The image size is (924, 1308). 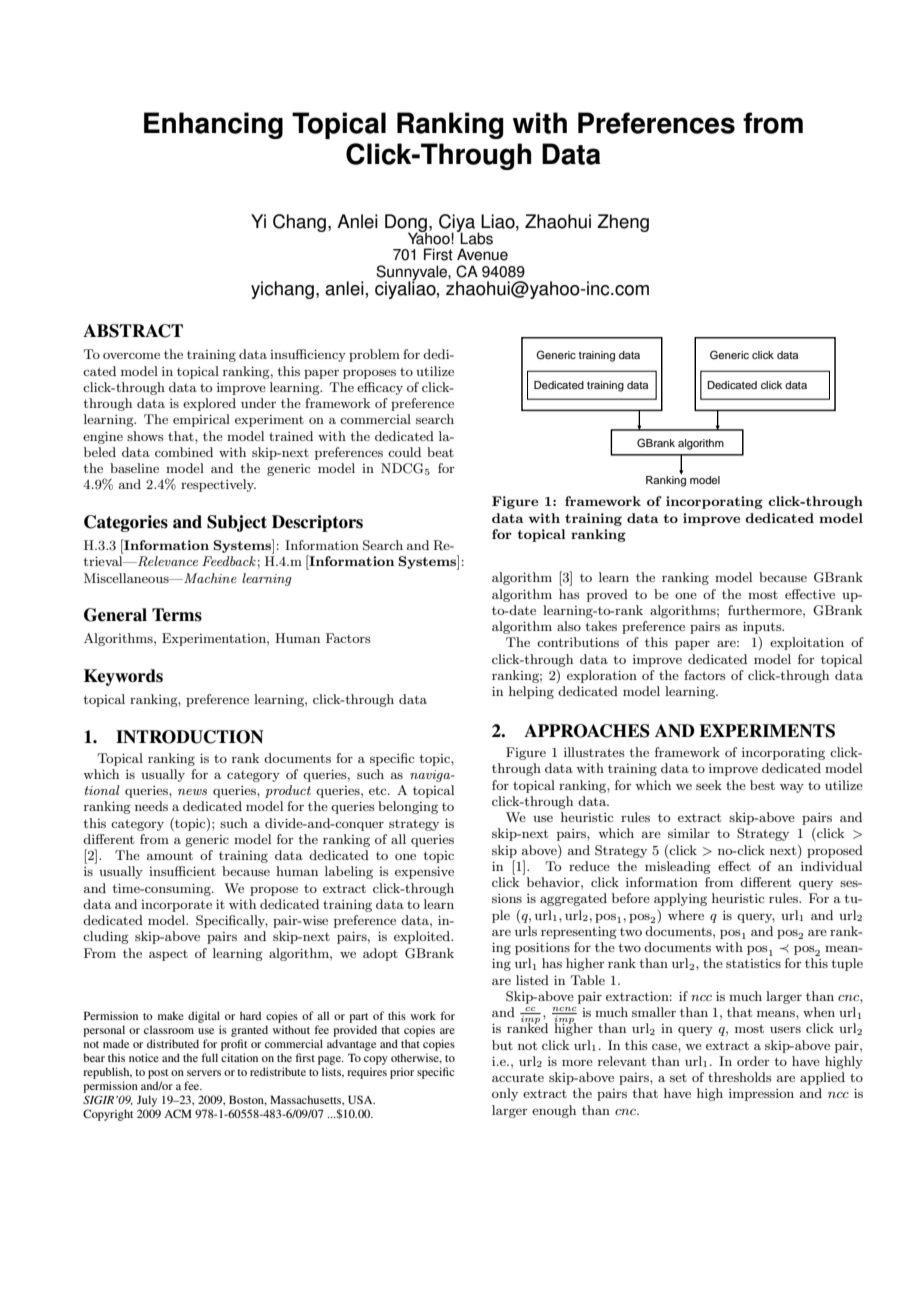 I want to click on news, so click(x=192, y=792).
